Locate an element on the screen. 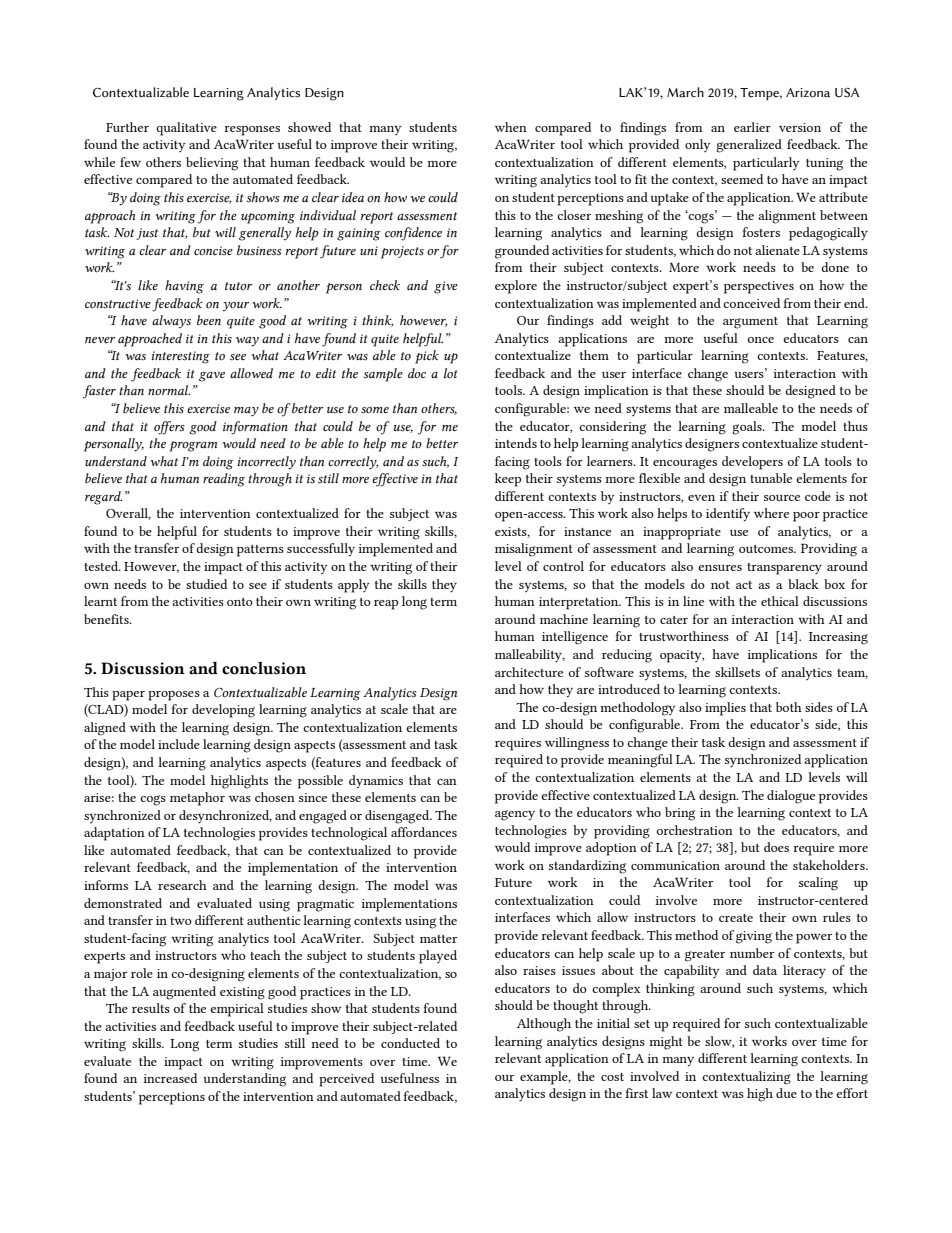 The height and width of the screenshot is (1233, 952). when is located at coordinates (511, 127).
